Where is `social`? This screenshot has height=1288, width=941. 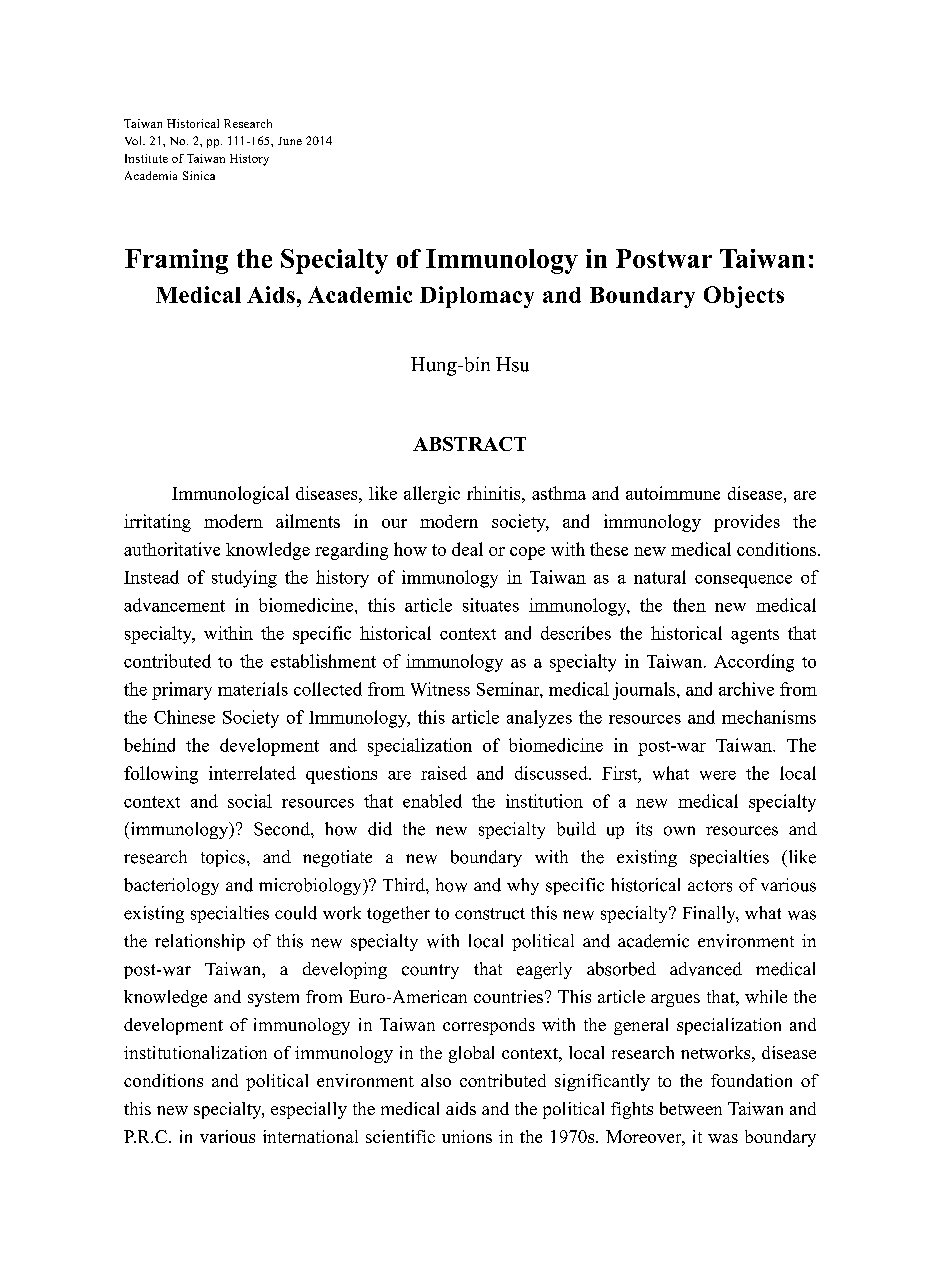
social is located at coordinates (250, 801).
